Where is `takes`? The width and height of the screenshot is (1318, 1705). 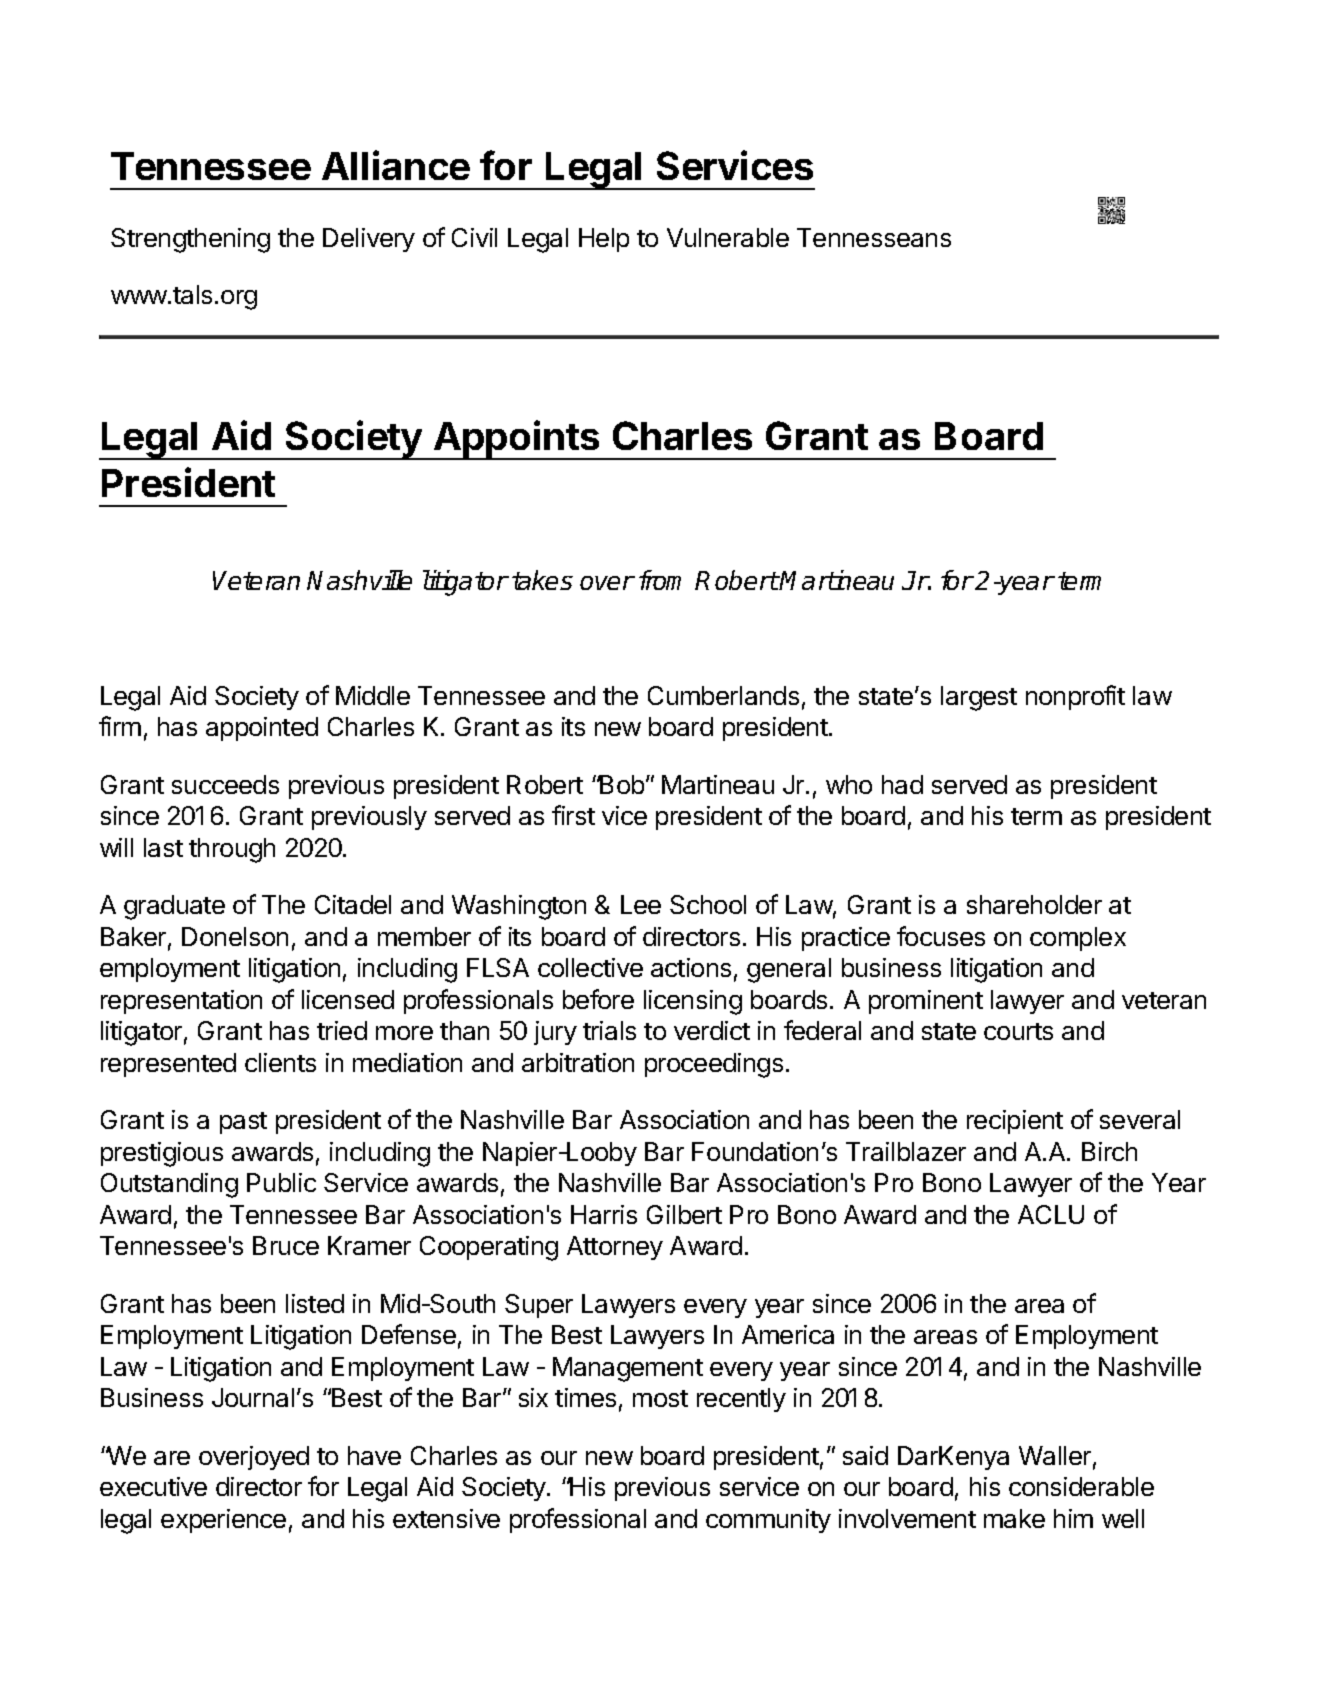
takes is located at coordinates (542, 580).
